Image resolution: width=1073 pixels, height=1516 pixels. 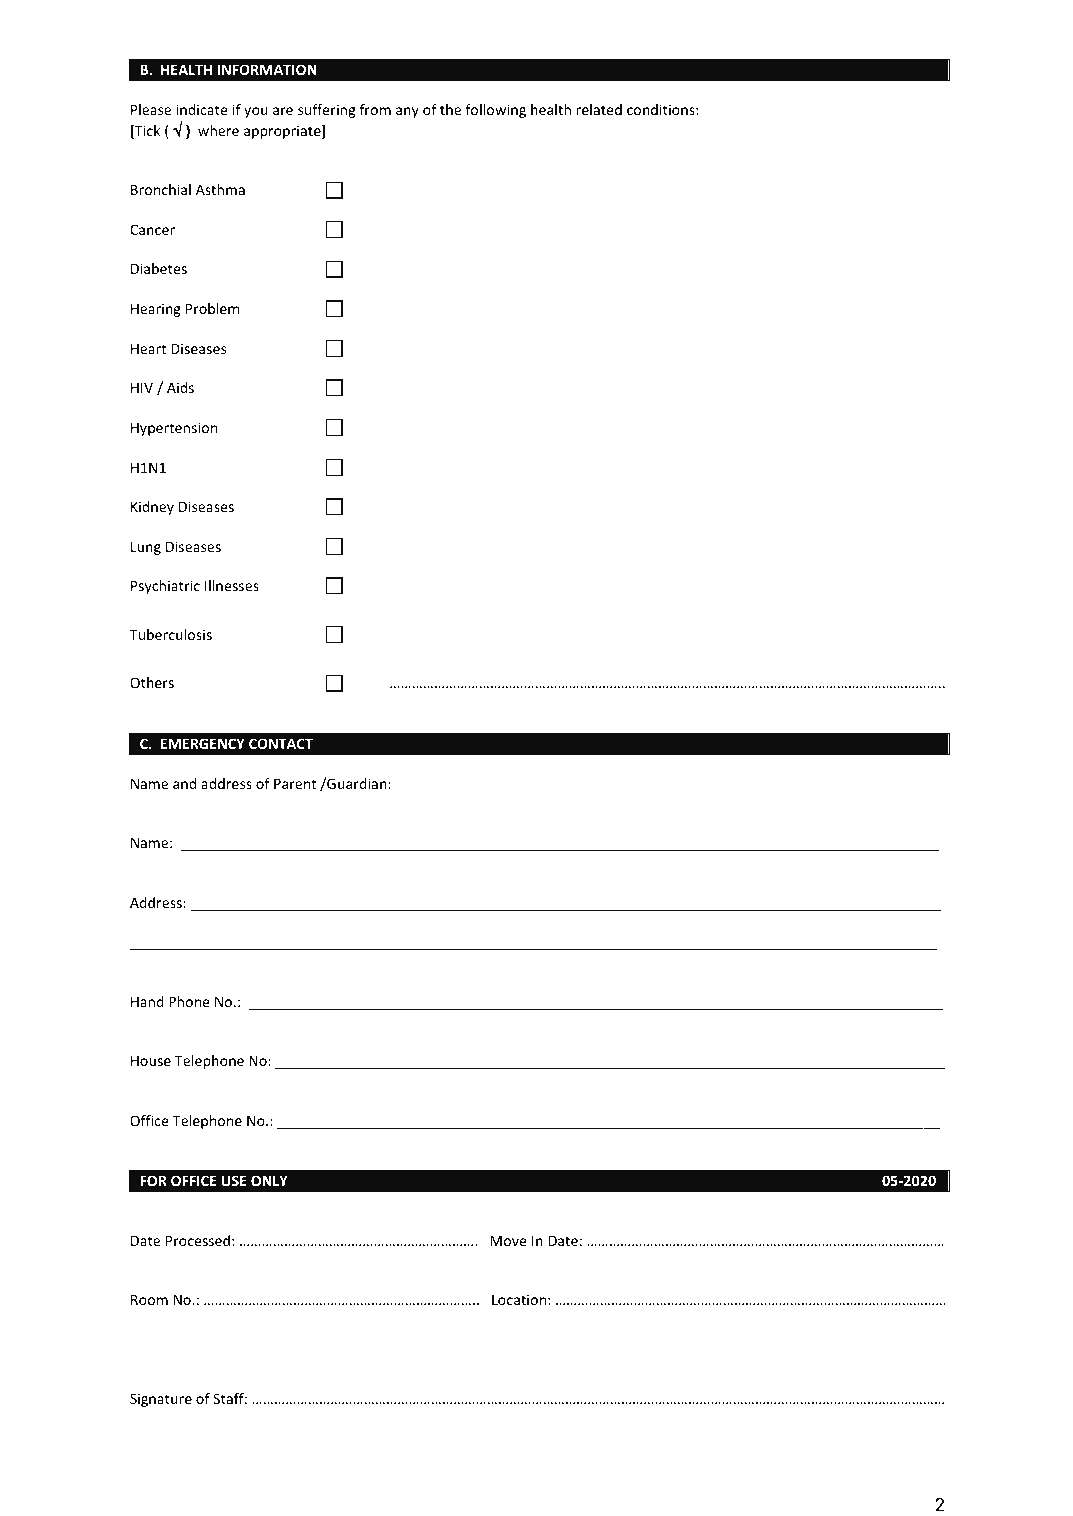 What do you see at coordinates (202, 109) in the image?
I see `indicate` at bounding box center [202, 109].
